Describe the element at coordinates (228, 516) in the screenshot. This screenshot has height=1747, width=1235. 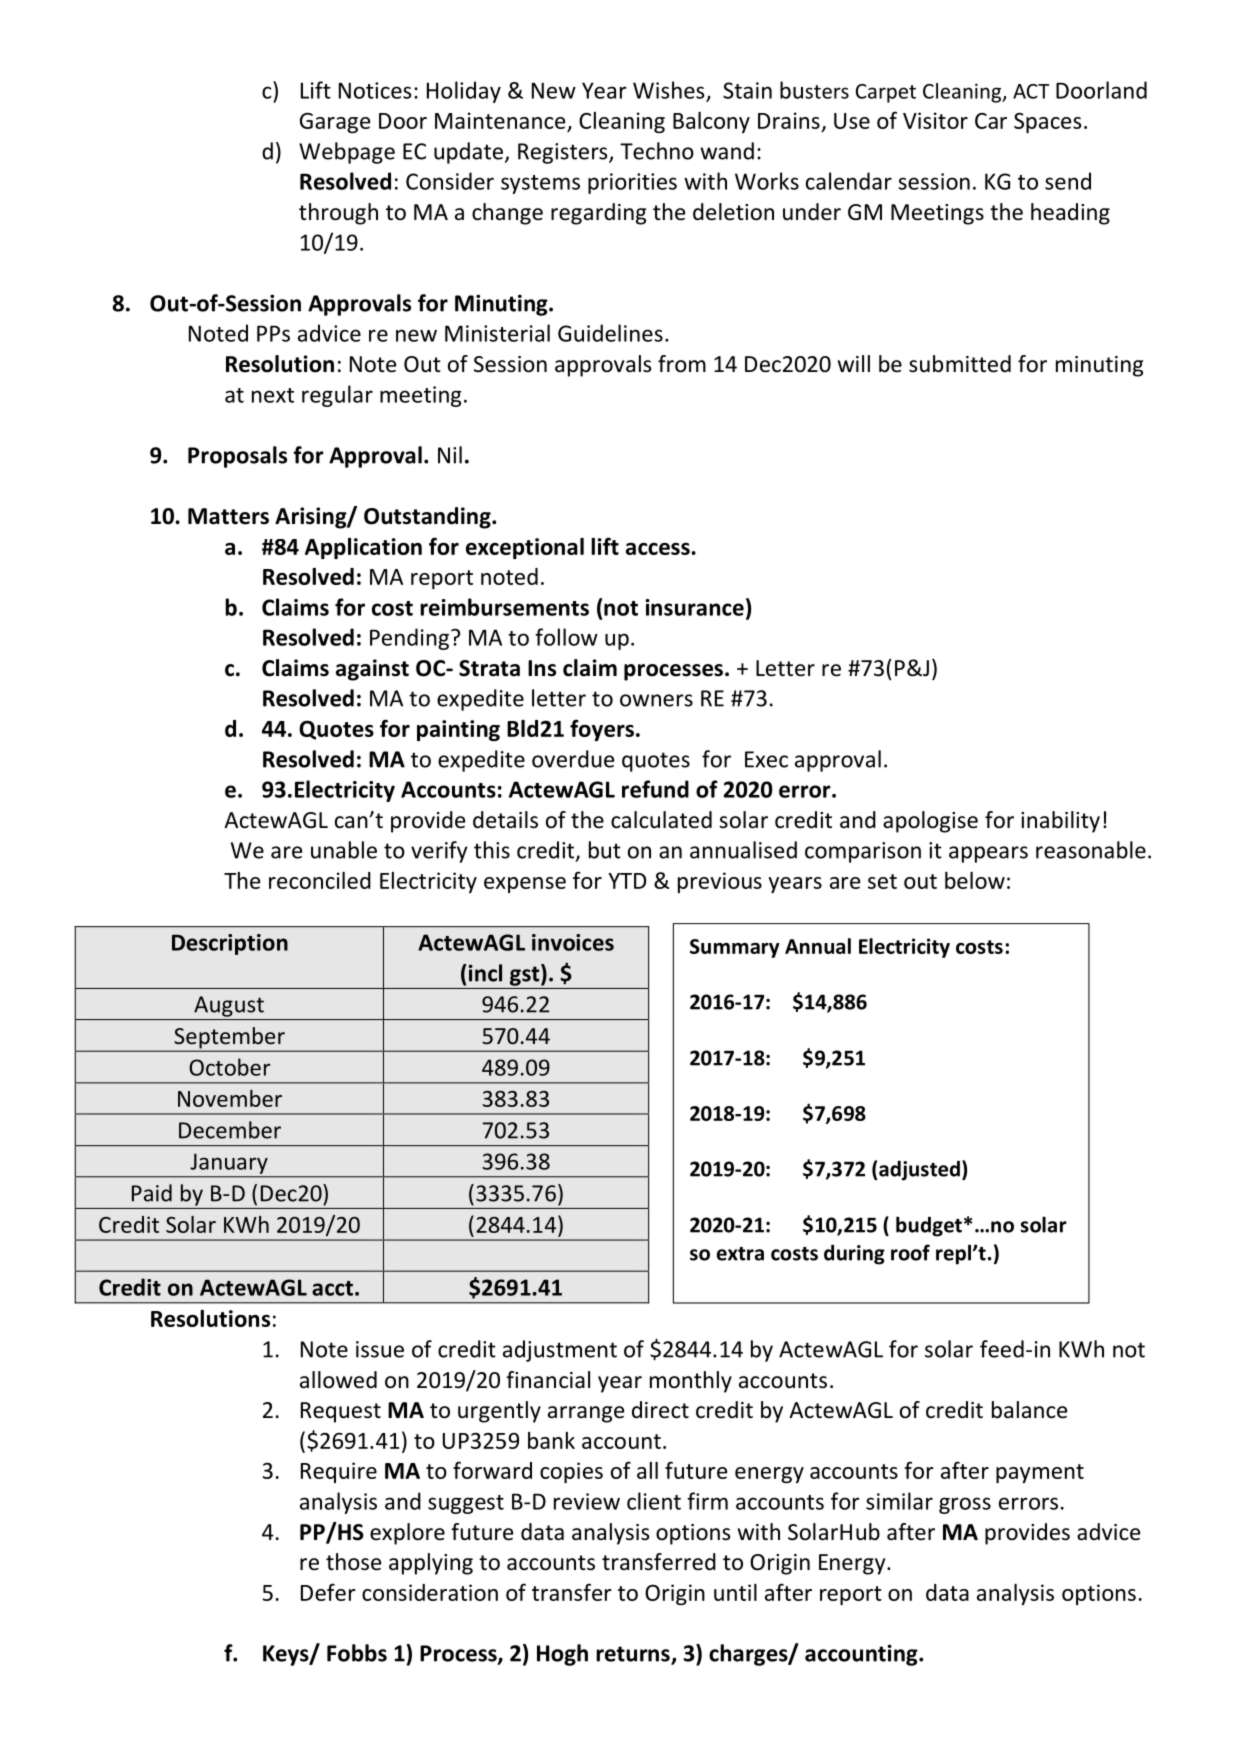
I see `Matters` at that location.
